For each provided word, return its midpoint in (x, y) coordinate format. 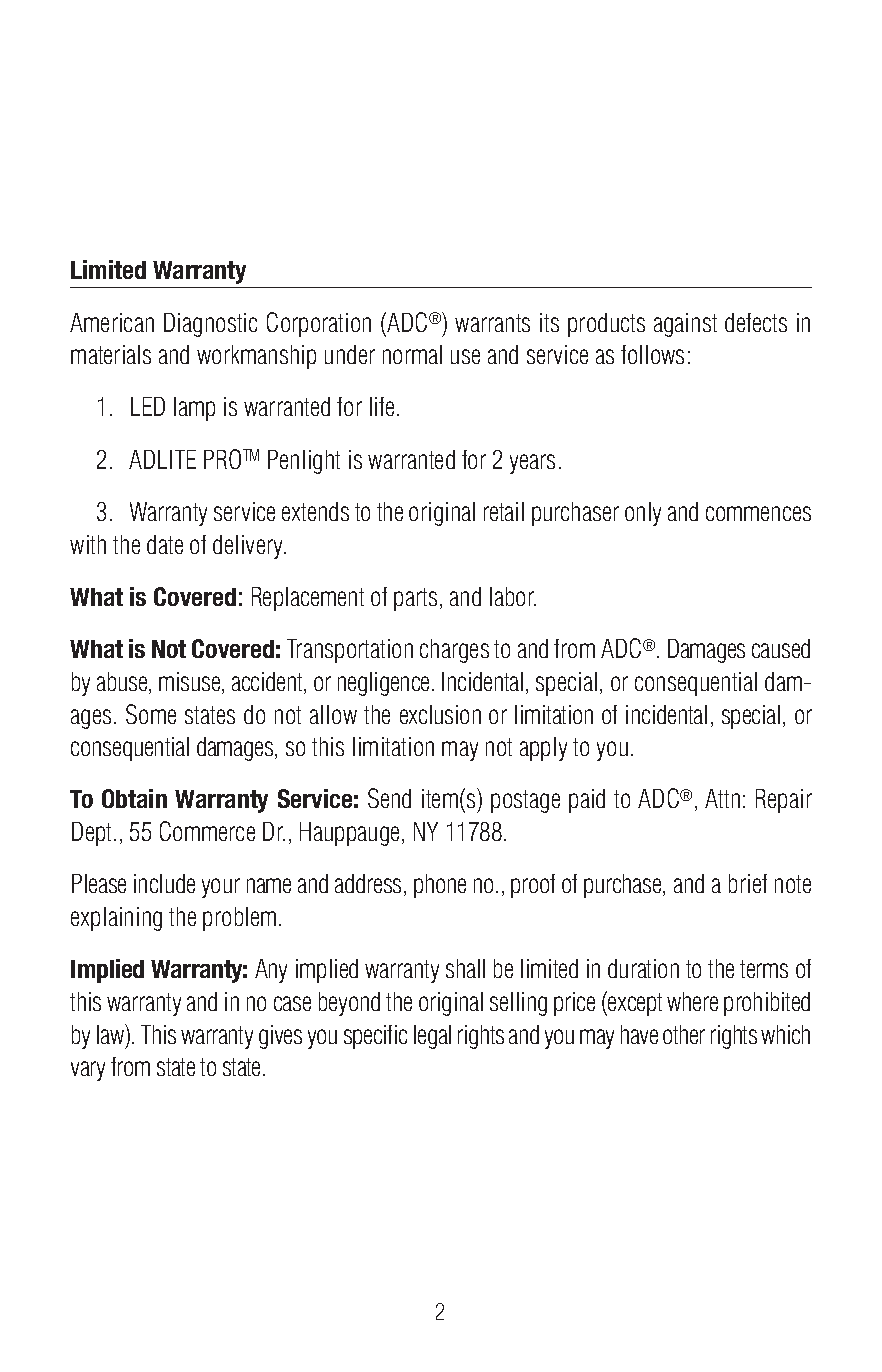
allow (333, 714)
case (292, 1003)
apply (543, 749)
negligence (383, 684)
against (685, 325)
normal (412, 354)
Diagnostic (210, 325)
